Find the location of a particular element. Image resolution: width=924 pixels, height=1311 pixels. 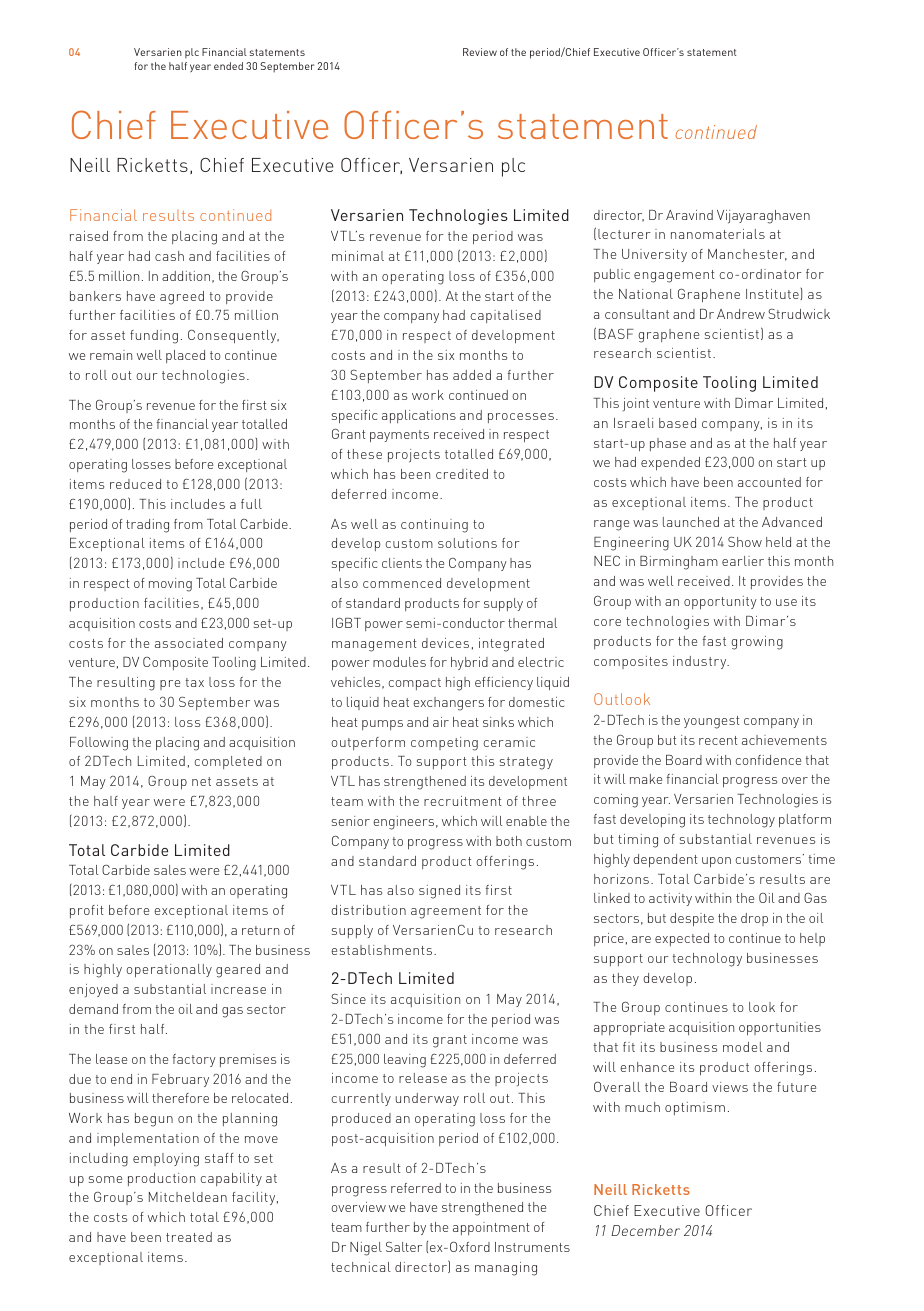

upon is located at coordinates (716, 862).
